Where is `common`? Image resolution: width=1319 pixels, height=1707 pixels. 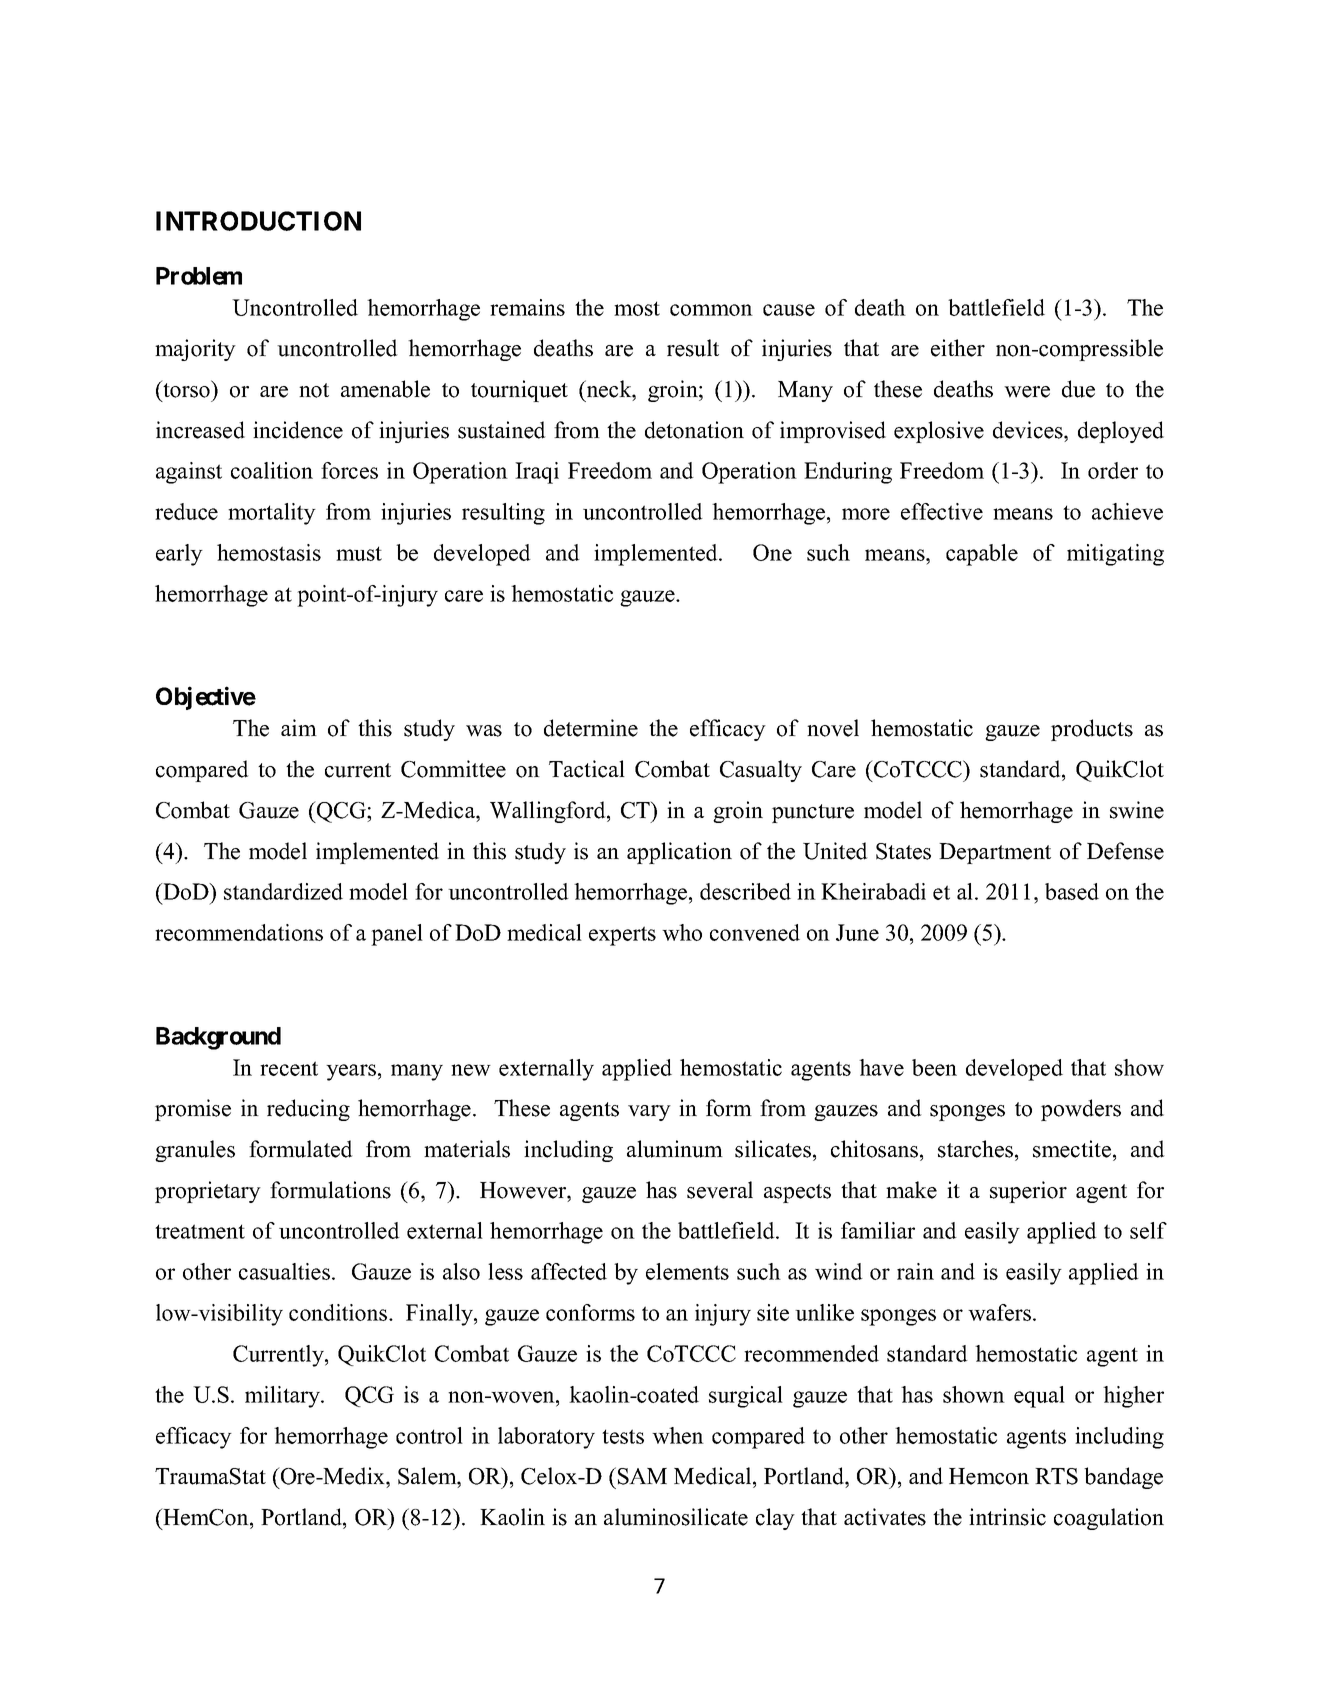
common is located at coordinates (711, 310).
